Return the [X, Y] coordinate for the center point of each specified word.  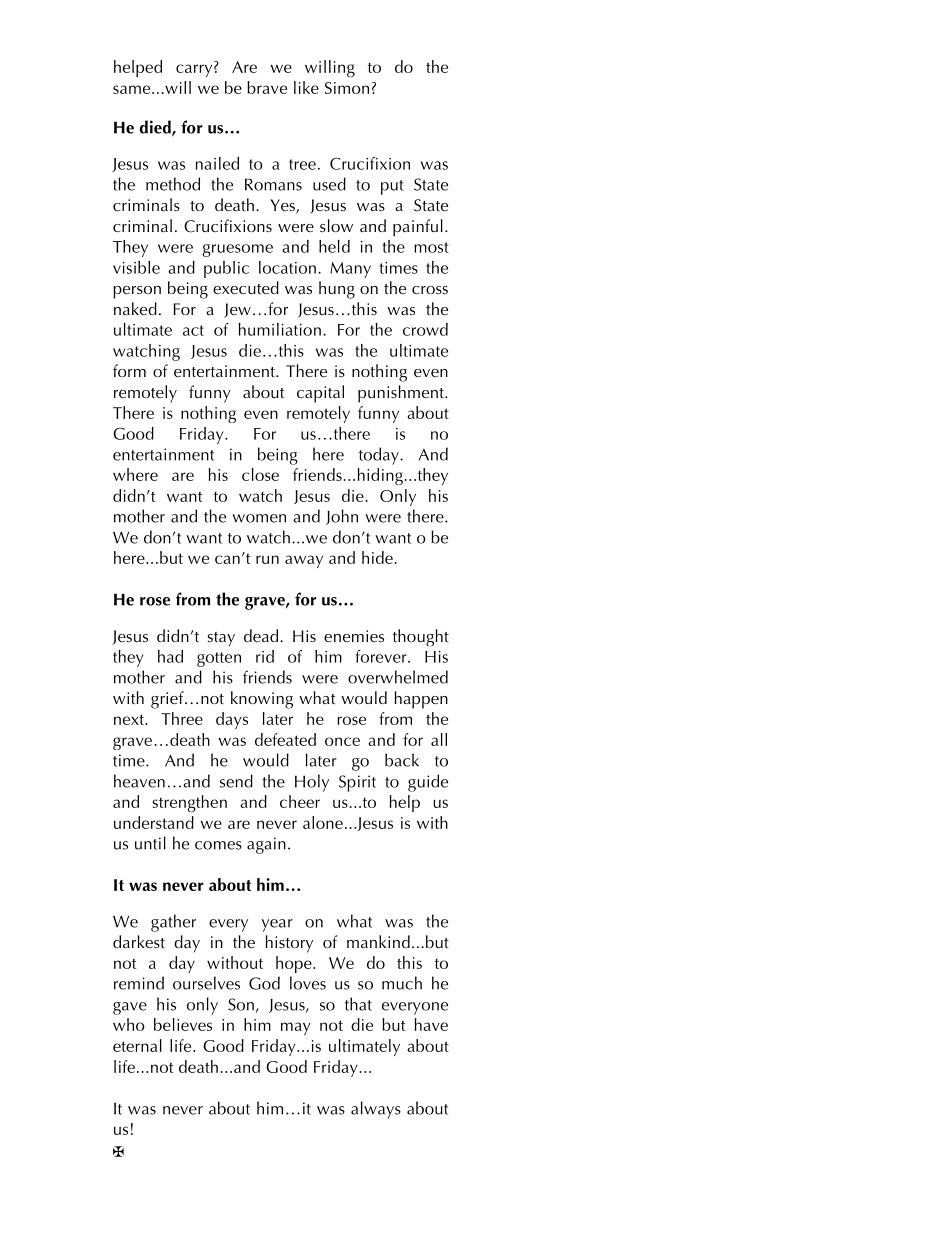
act [193, 330]
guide [428, 783]
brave [267, 87]
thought [421, 637]
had [170, 656]
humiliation [280, 329]
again [266, 845]
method [173, 184]
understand [154, 822]
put [392, 187]
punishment [402, 394]
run [267, 559]
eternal [137, 1045]
